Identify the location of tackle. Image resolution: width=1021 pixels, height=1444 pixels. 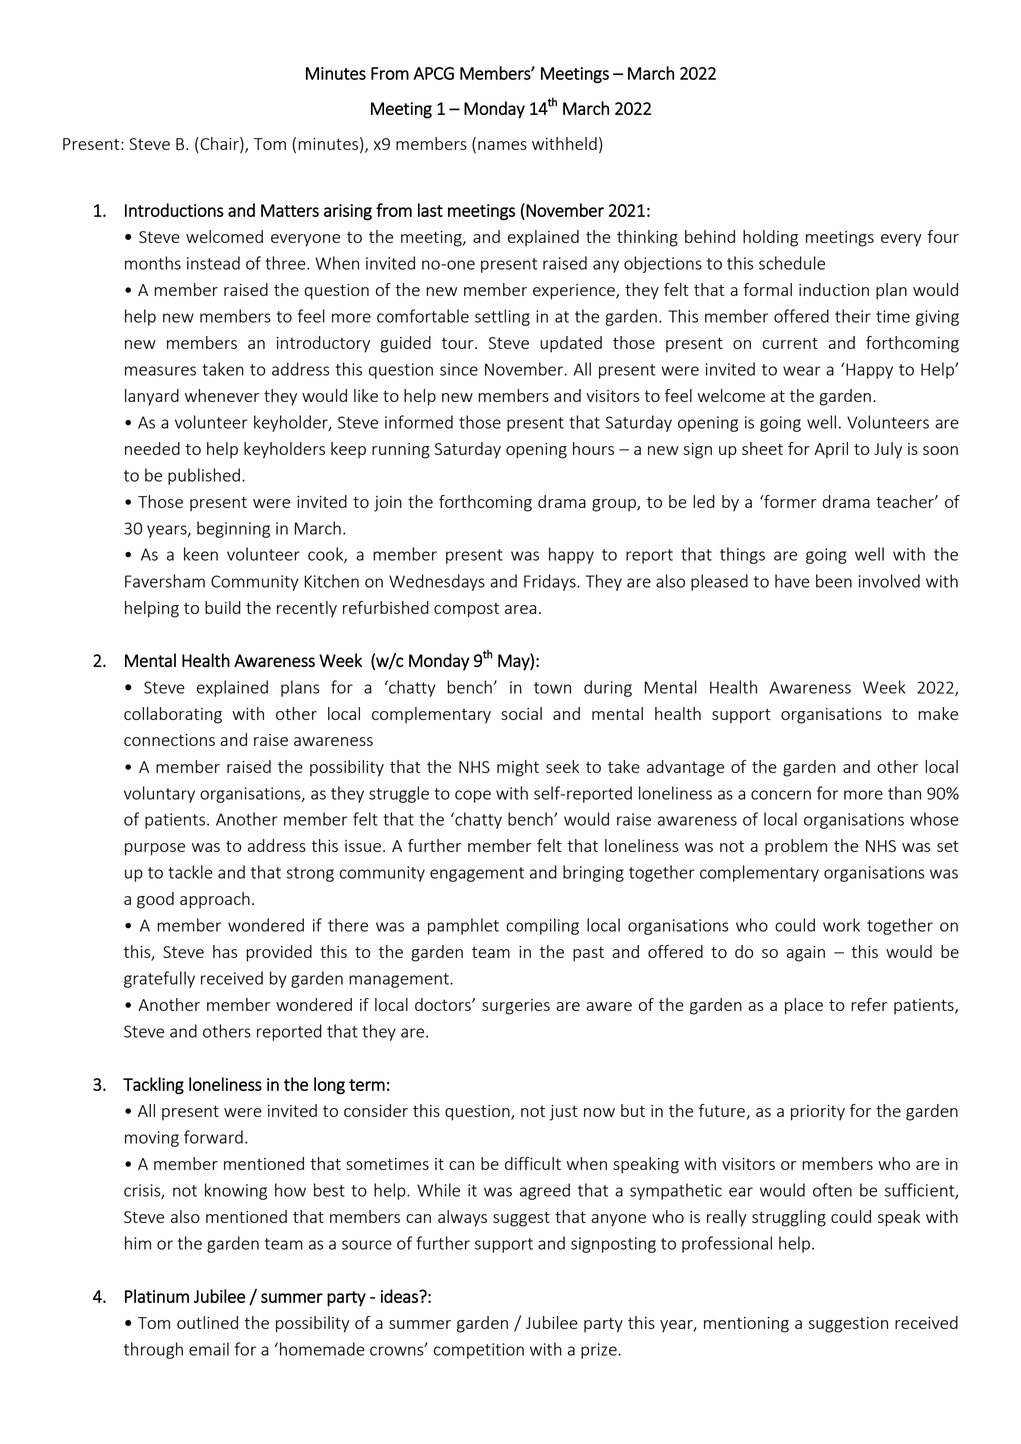
(190, 872).
